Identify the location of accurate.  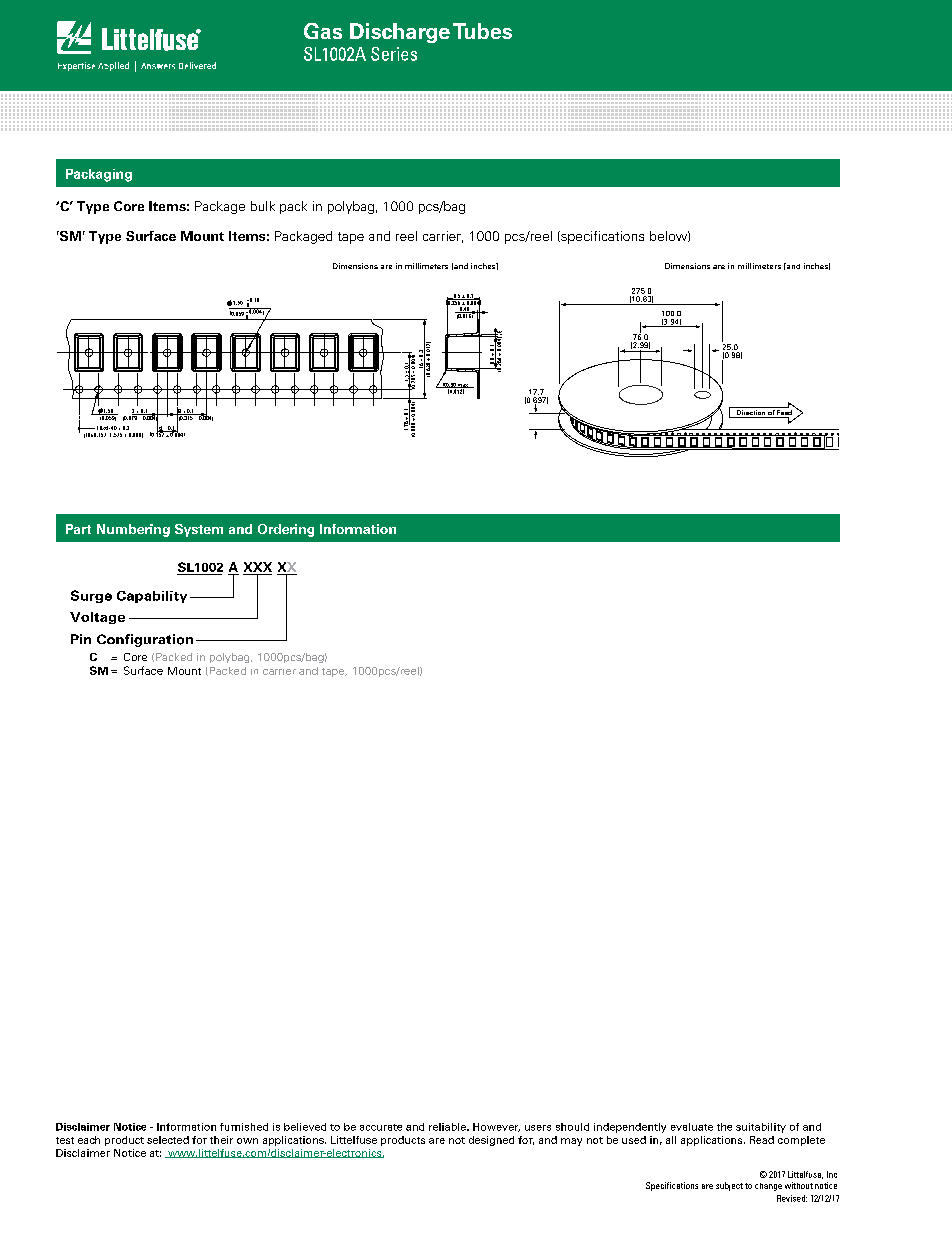
(381, 1127).
